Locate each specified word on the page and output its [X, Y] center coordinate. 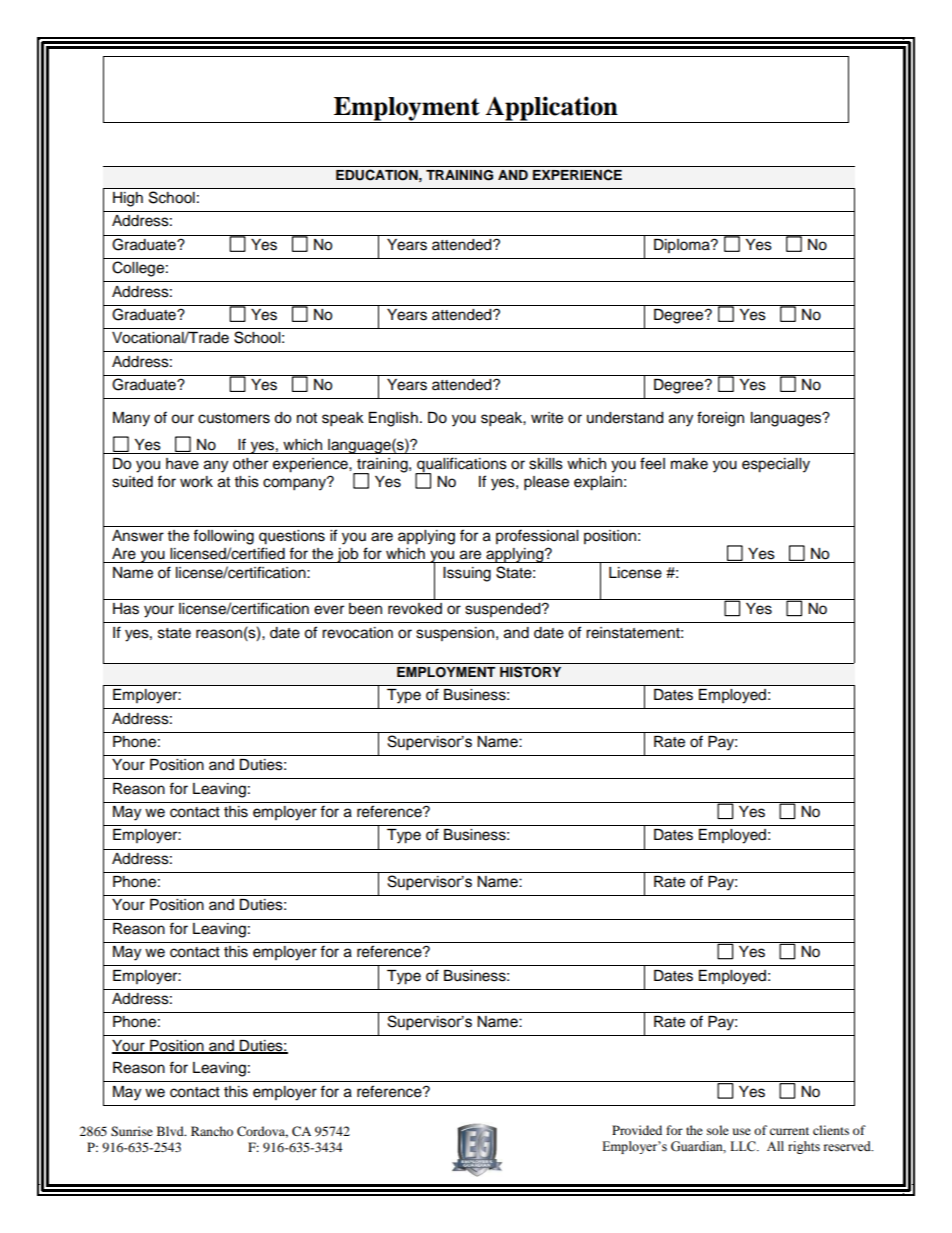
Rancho [212, 1131]
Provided [637, 1130]
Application [552, 109]
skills [546, 464]
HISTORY [530, 672]
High [128, 199]
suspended [504, 610]
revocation [357, 633]
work [196, 482]
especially [776, 465]
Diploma [683, 246]
